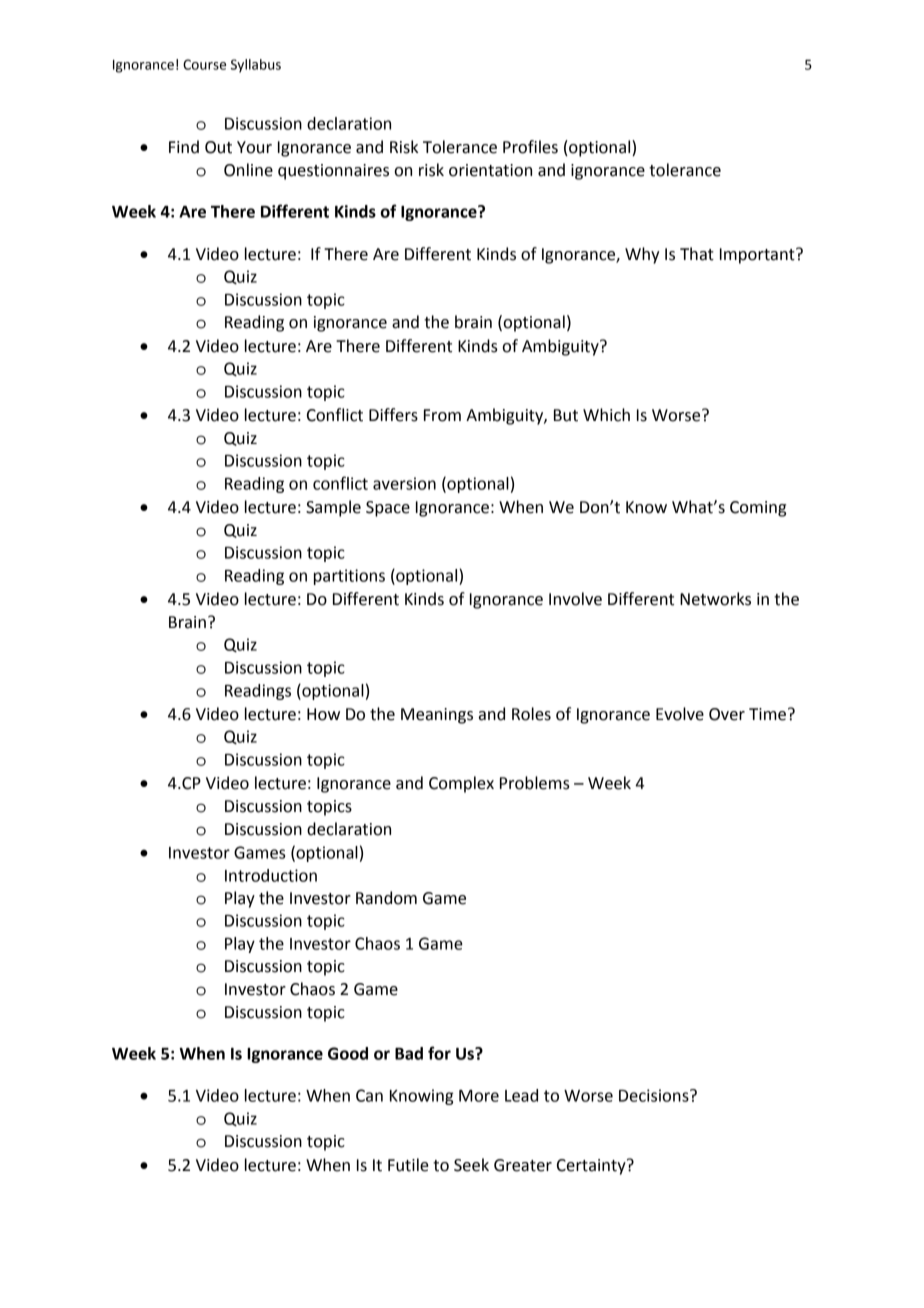  What do you see at coordinates (606, 415) in the screenshot?
I see `Which` at bounding box center [606, 415].
